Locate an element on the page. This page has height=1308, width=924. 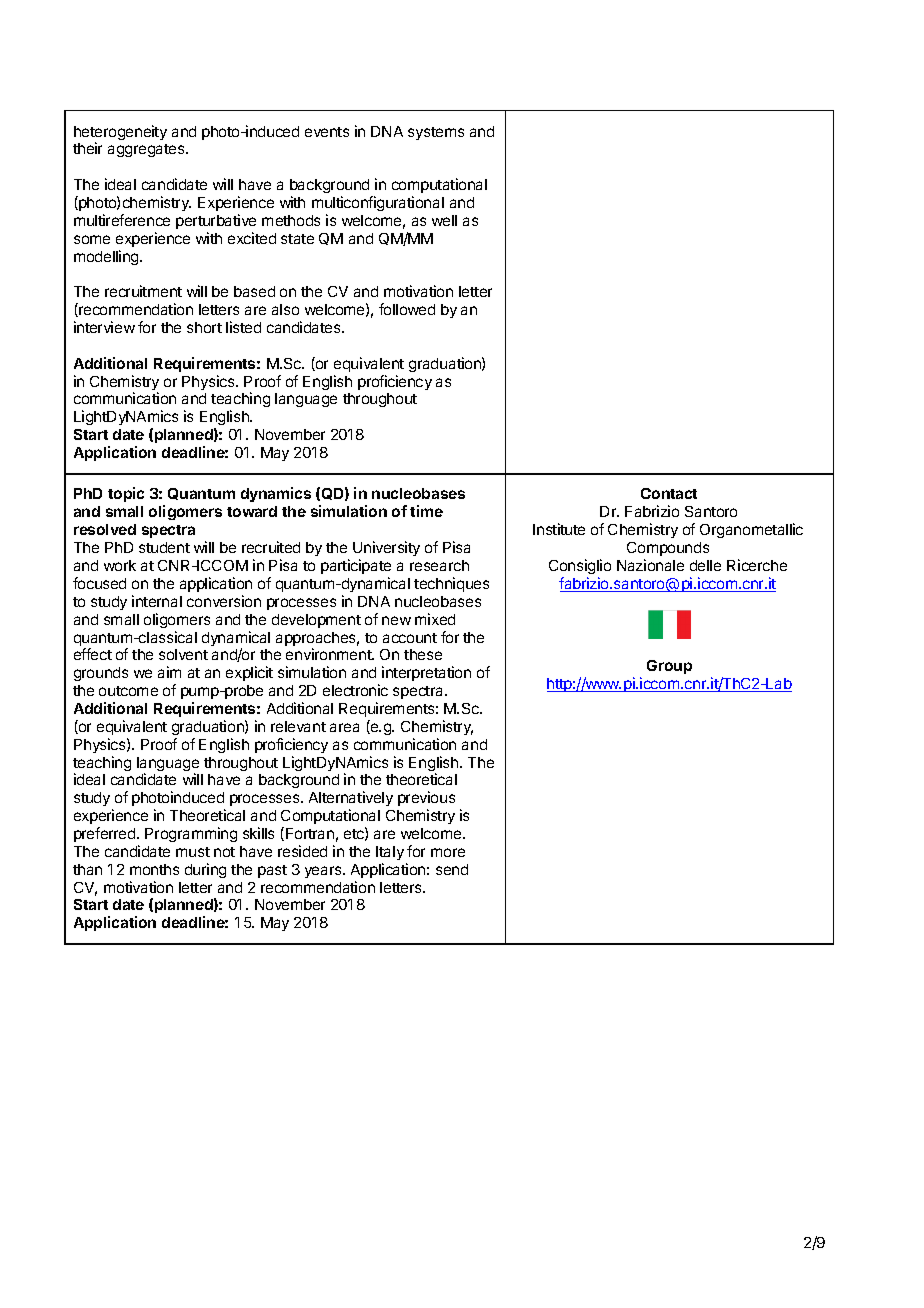
must is located at coordinates (193, 852).
